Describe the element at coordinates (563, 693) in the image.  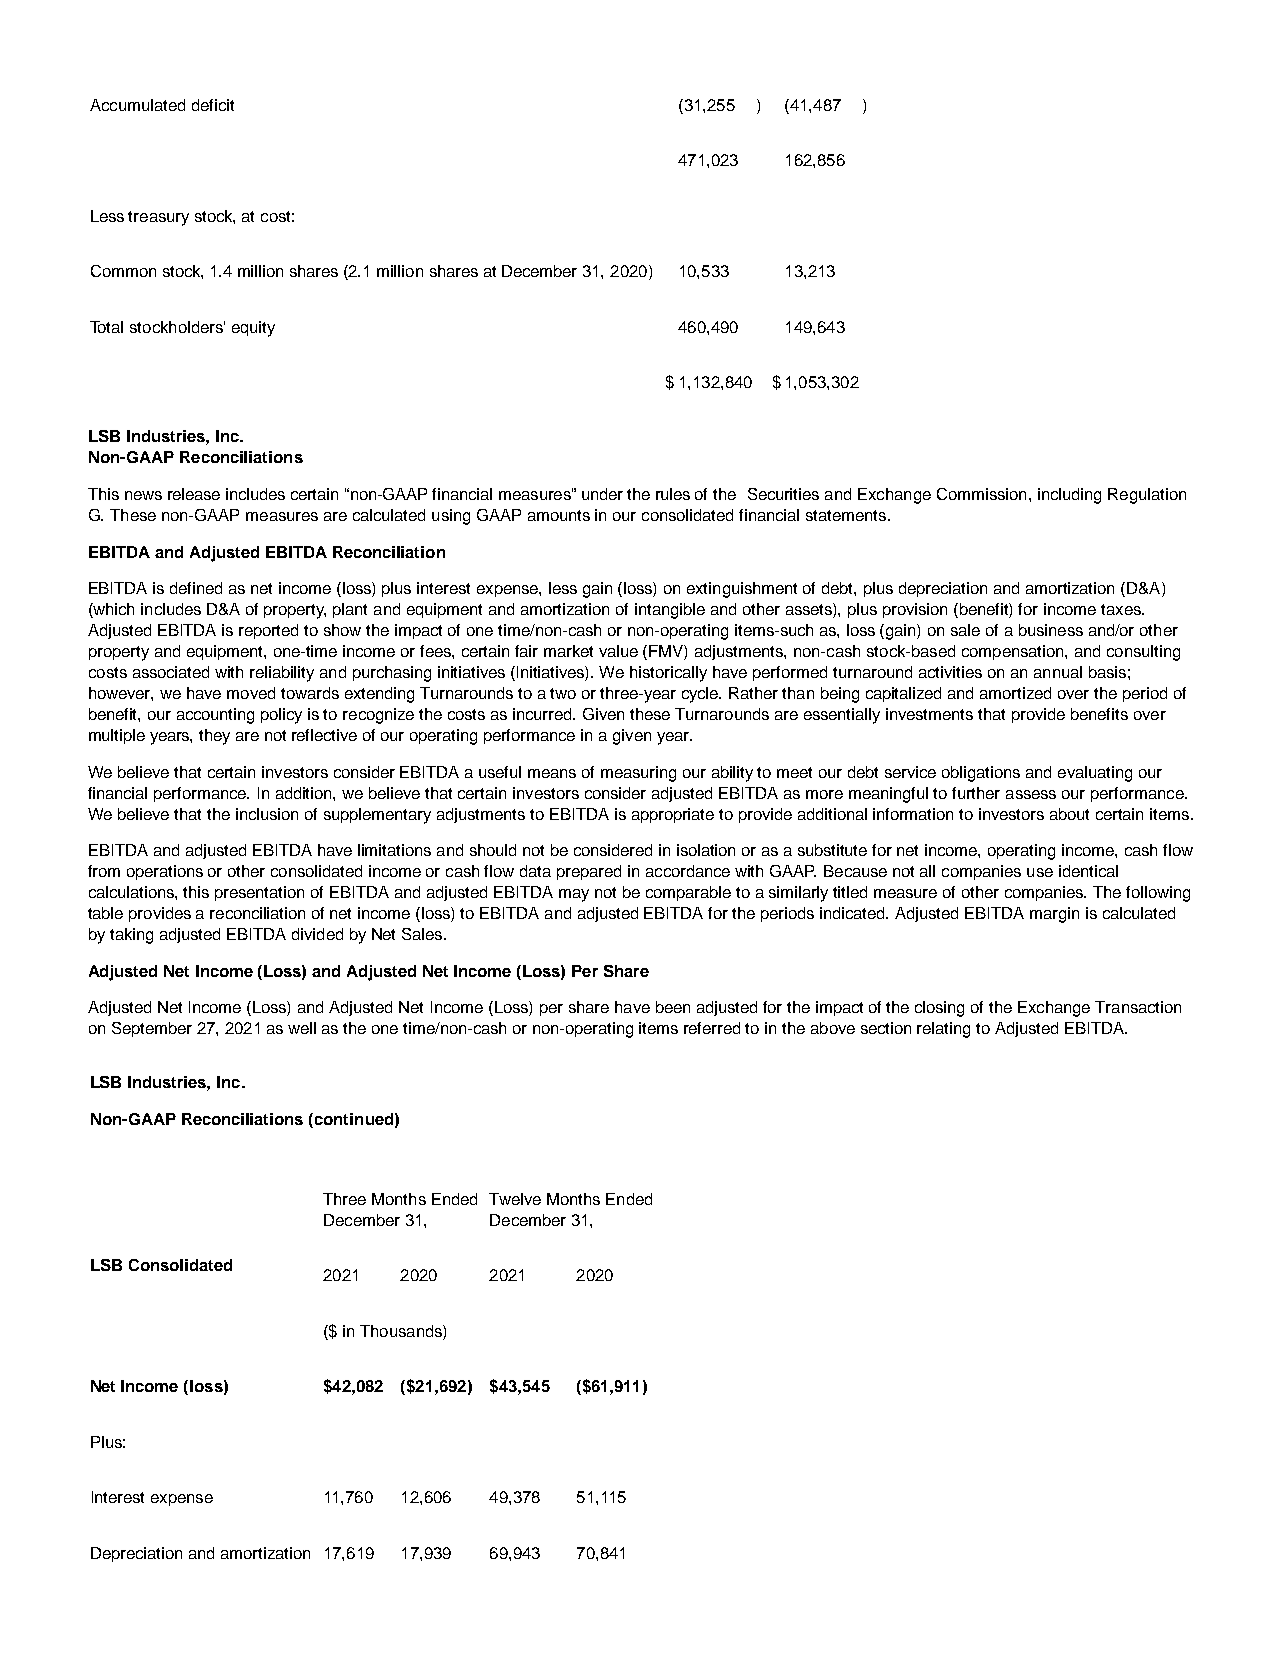
I see `two` at that location.
